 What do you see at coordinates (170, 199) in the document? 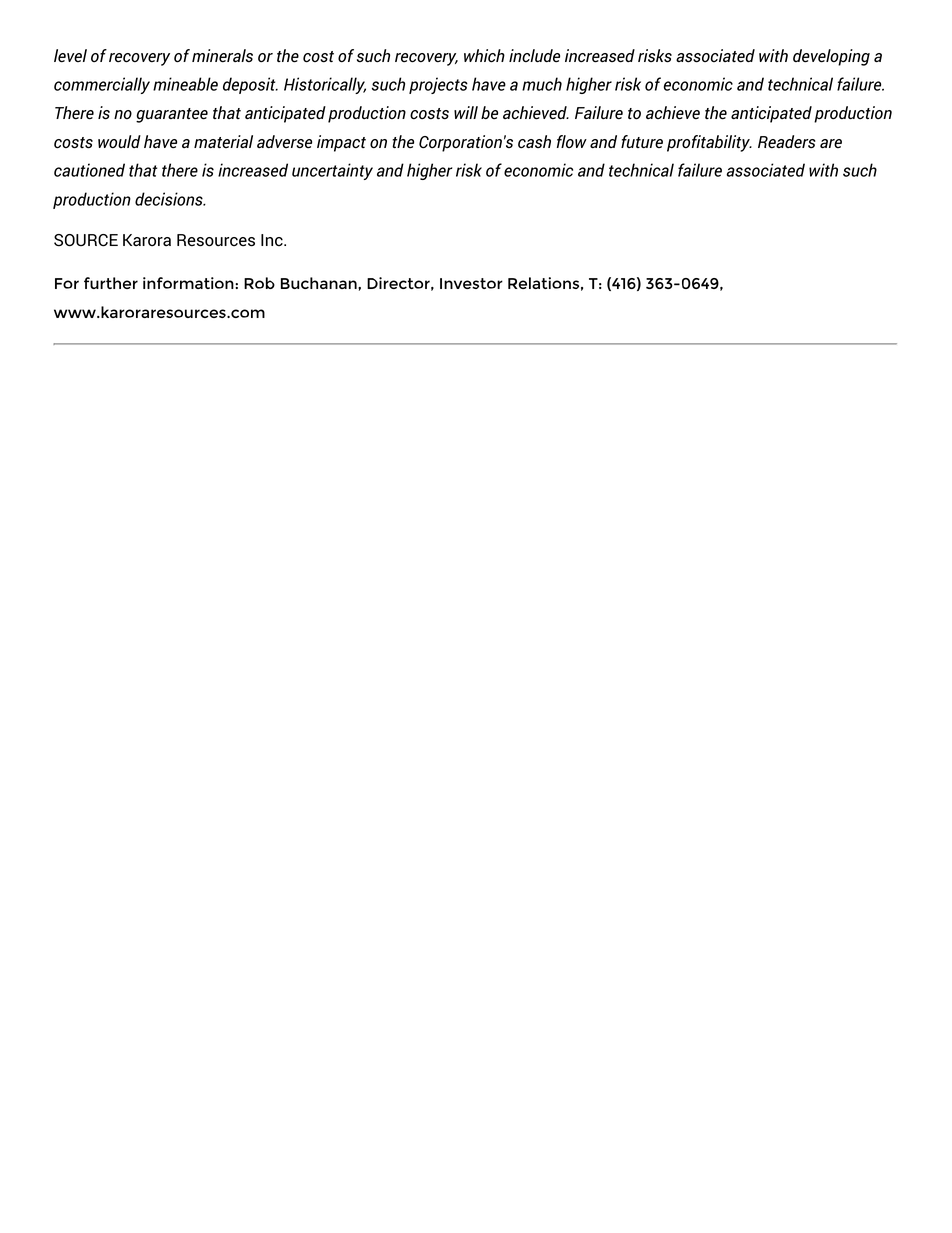
I see `decisions` at bounding box center [170, 199].
